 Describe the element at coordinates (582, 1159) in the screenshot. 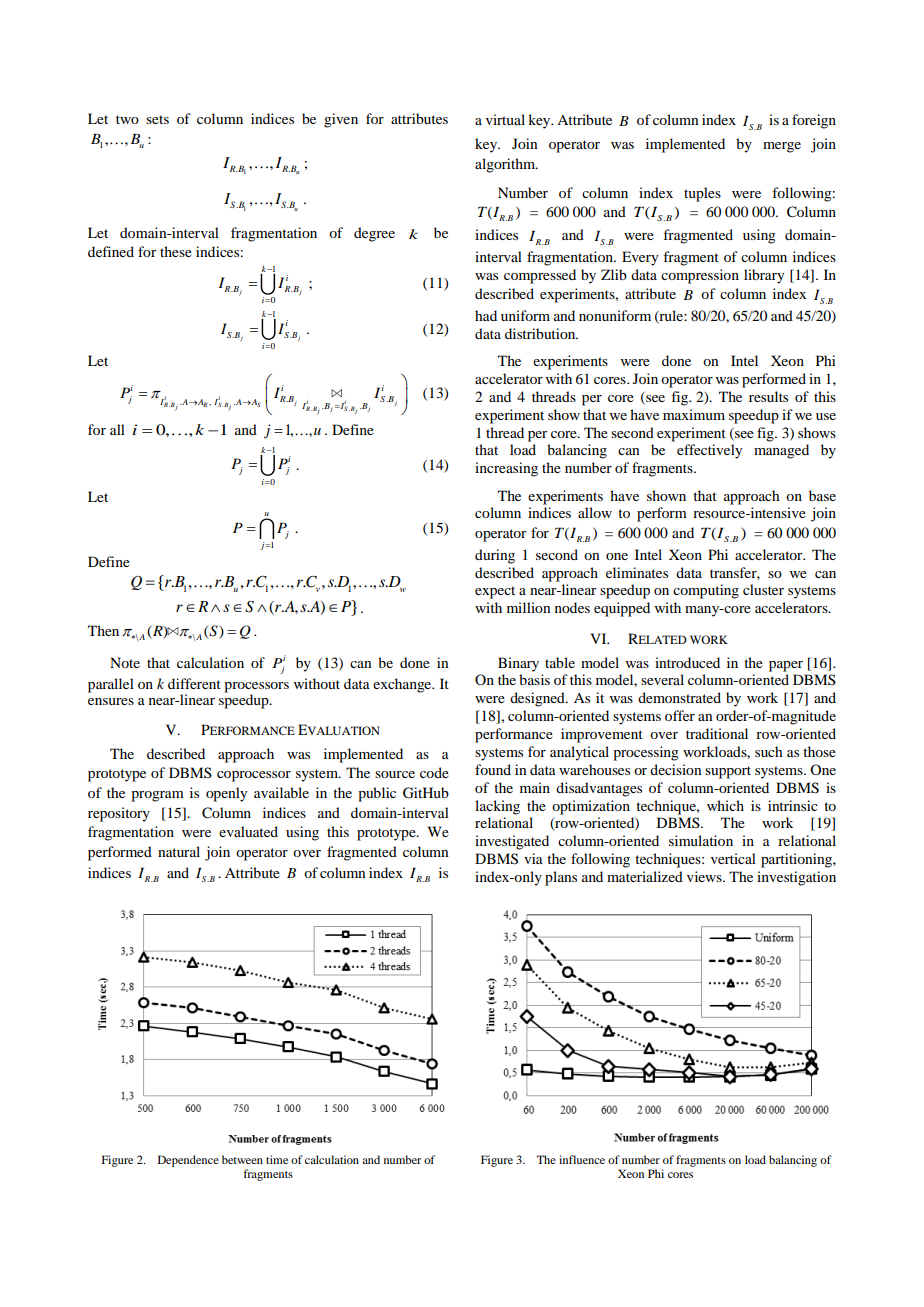

I see `influence` at that location.
